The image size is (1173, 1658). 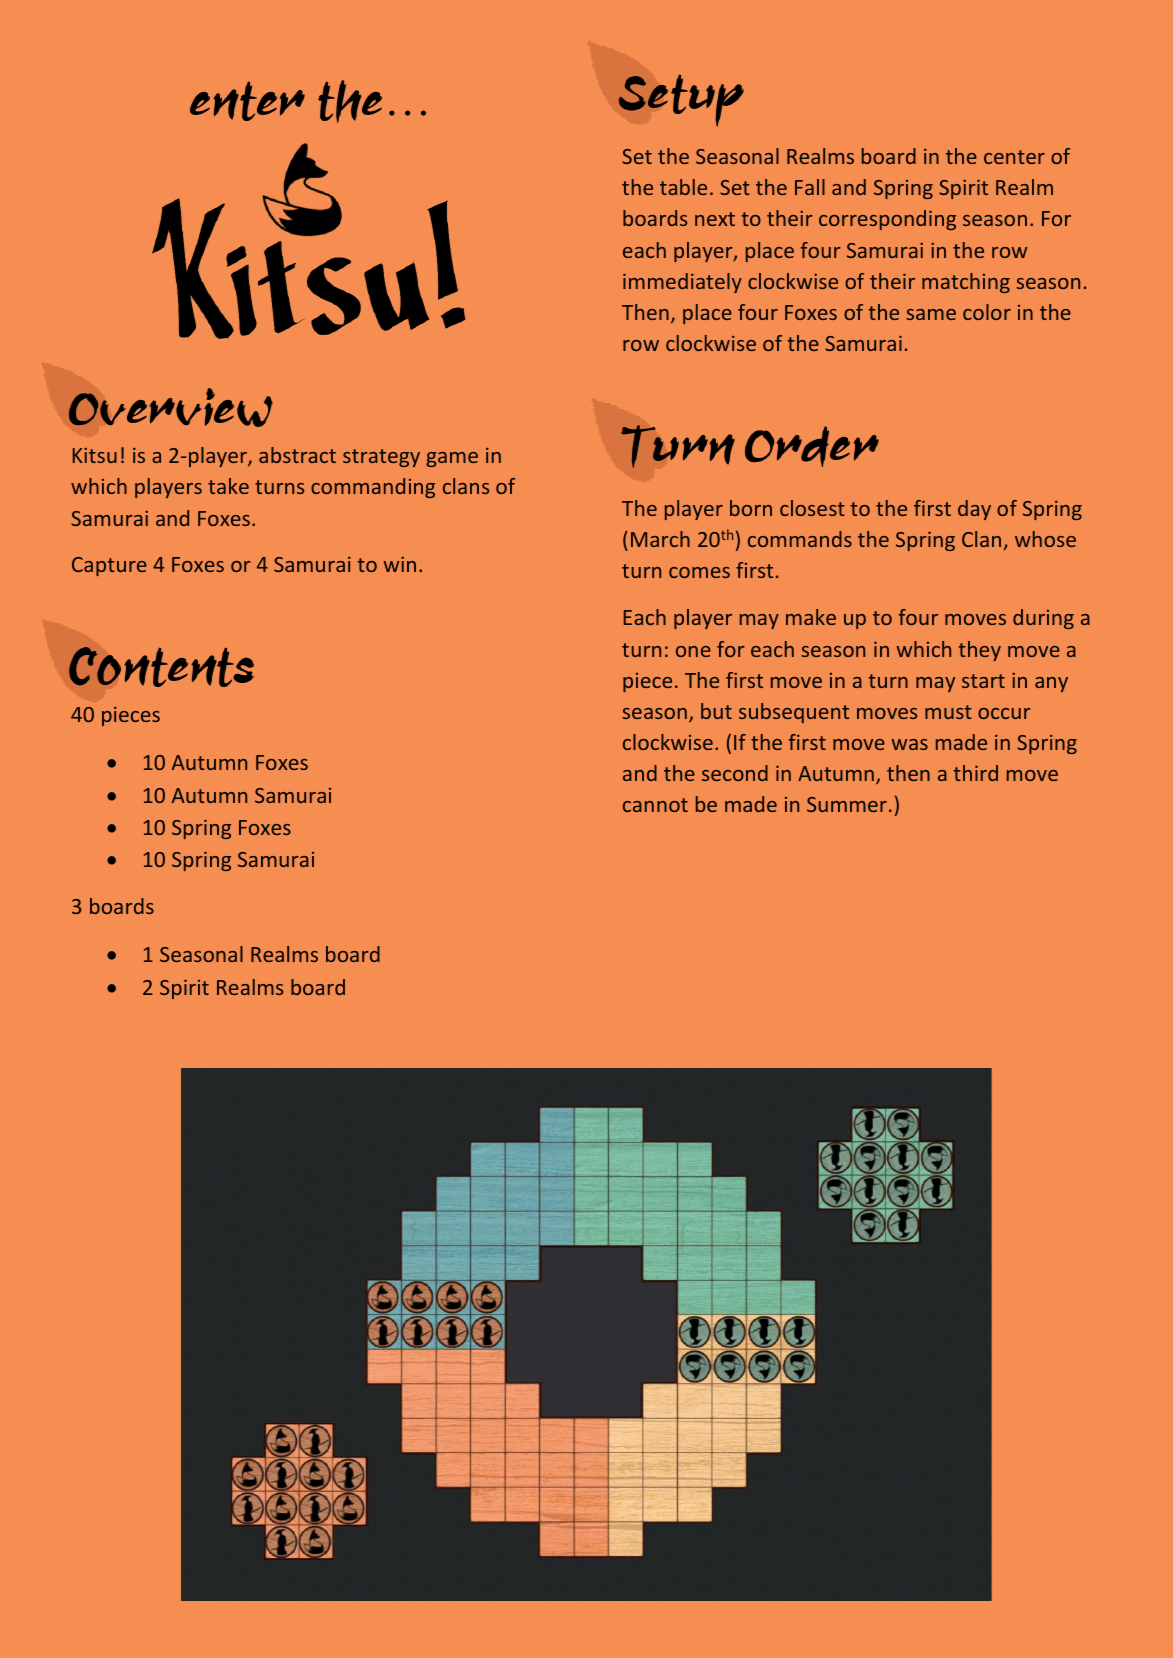 I want to click on table, so click(x=683, y=187).
